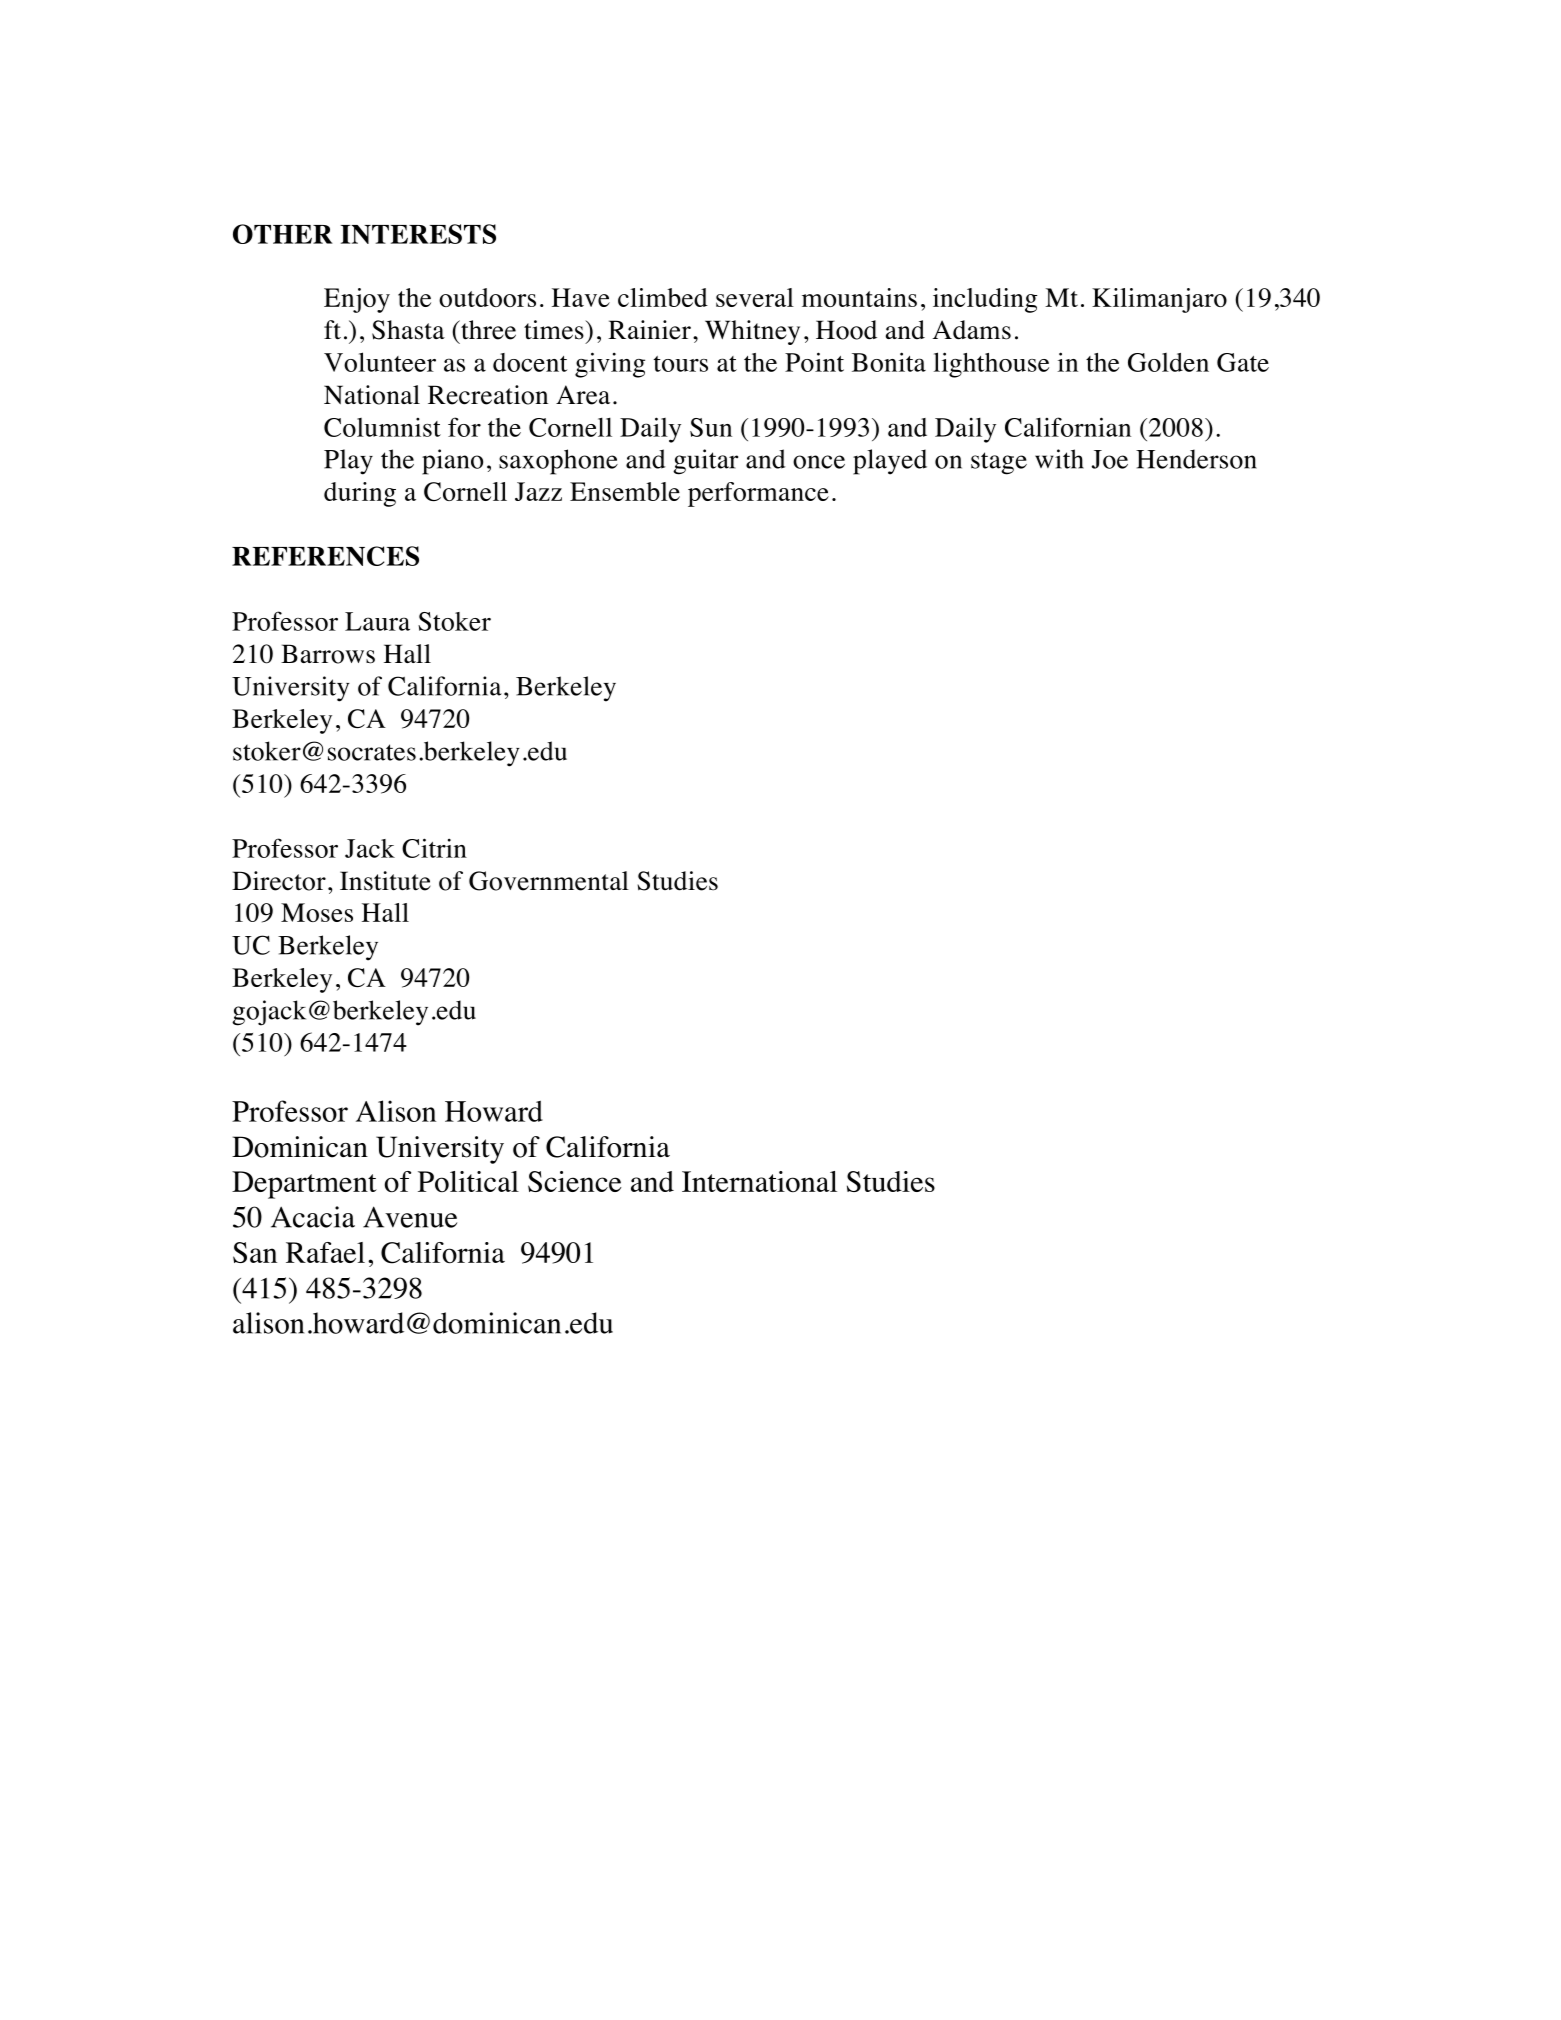 The height and width of the screenshot is (2020, 1561). Describe the element at coordinates (317, 912) in the screenshot. I see `Moses` at that location.
